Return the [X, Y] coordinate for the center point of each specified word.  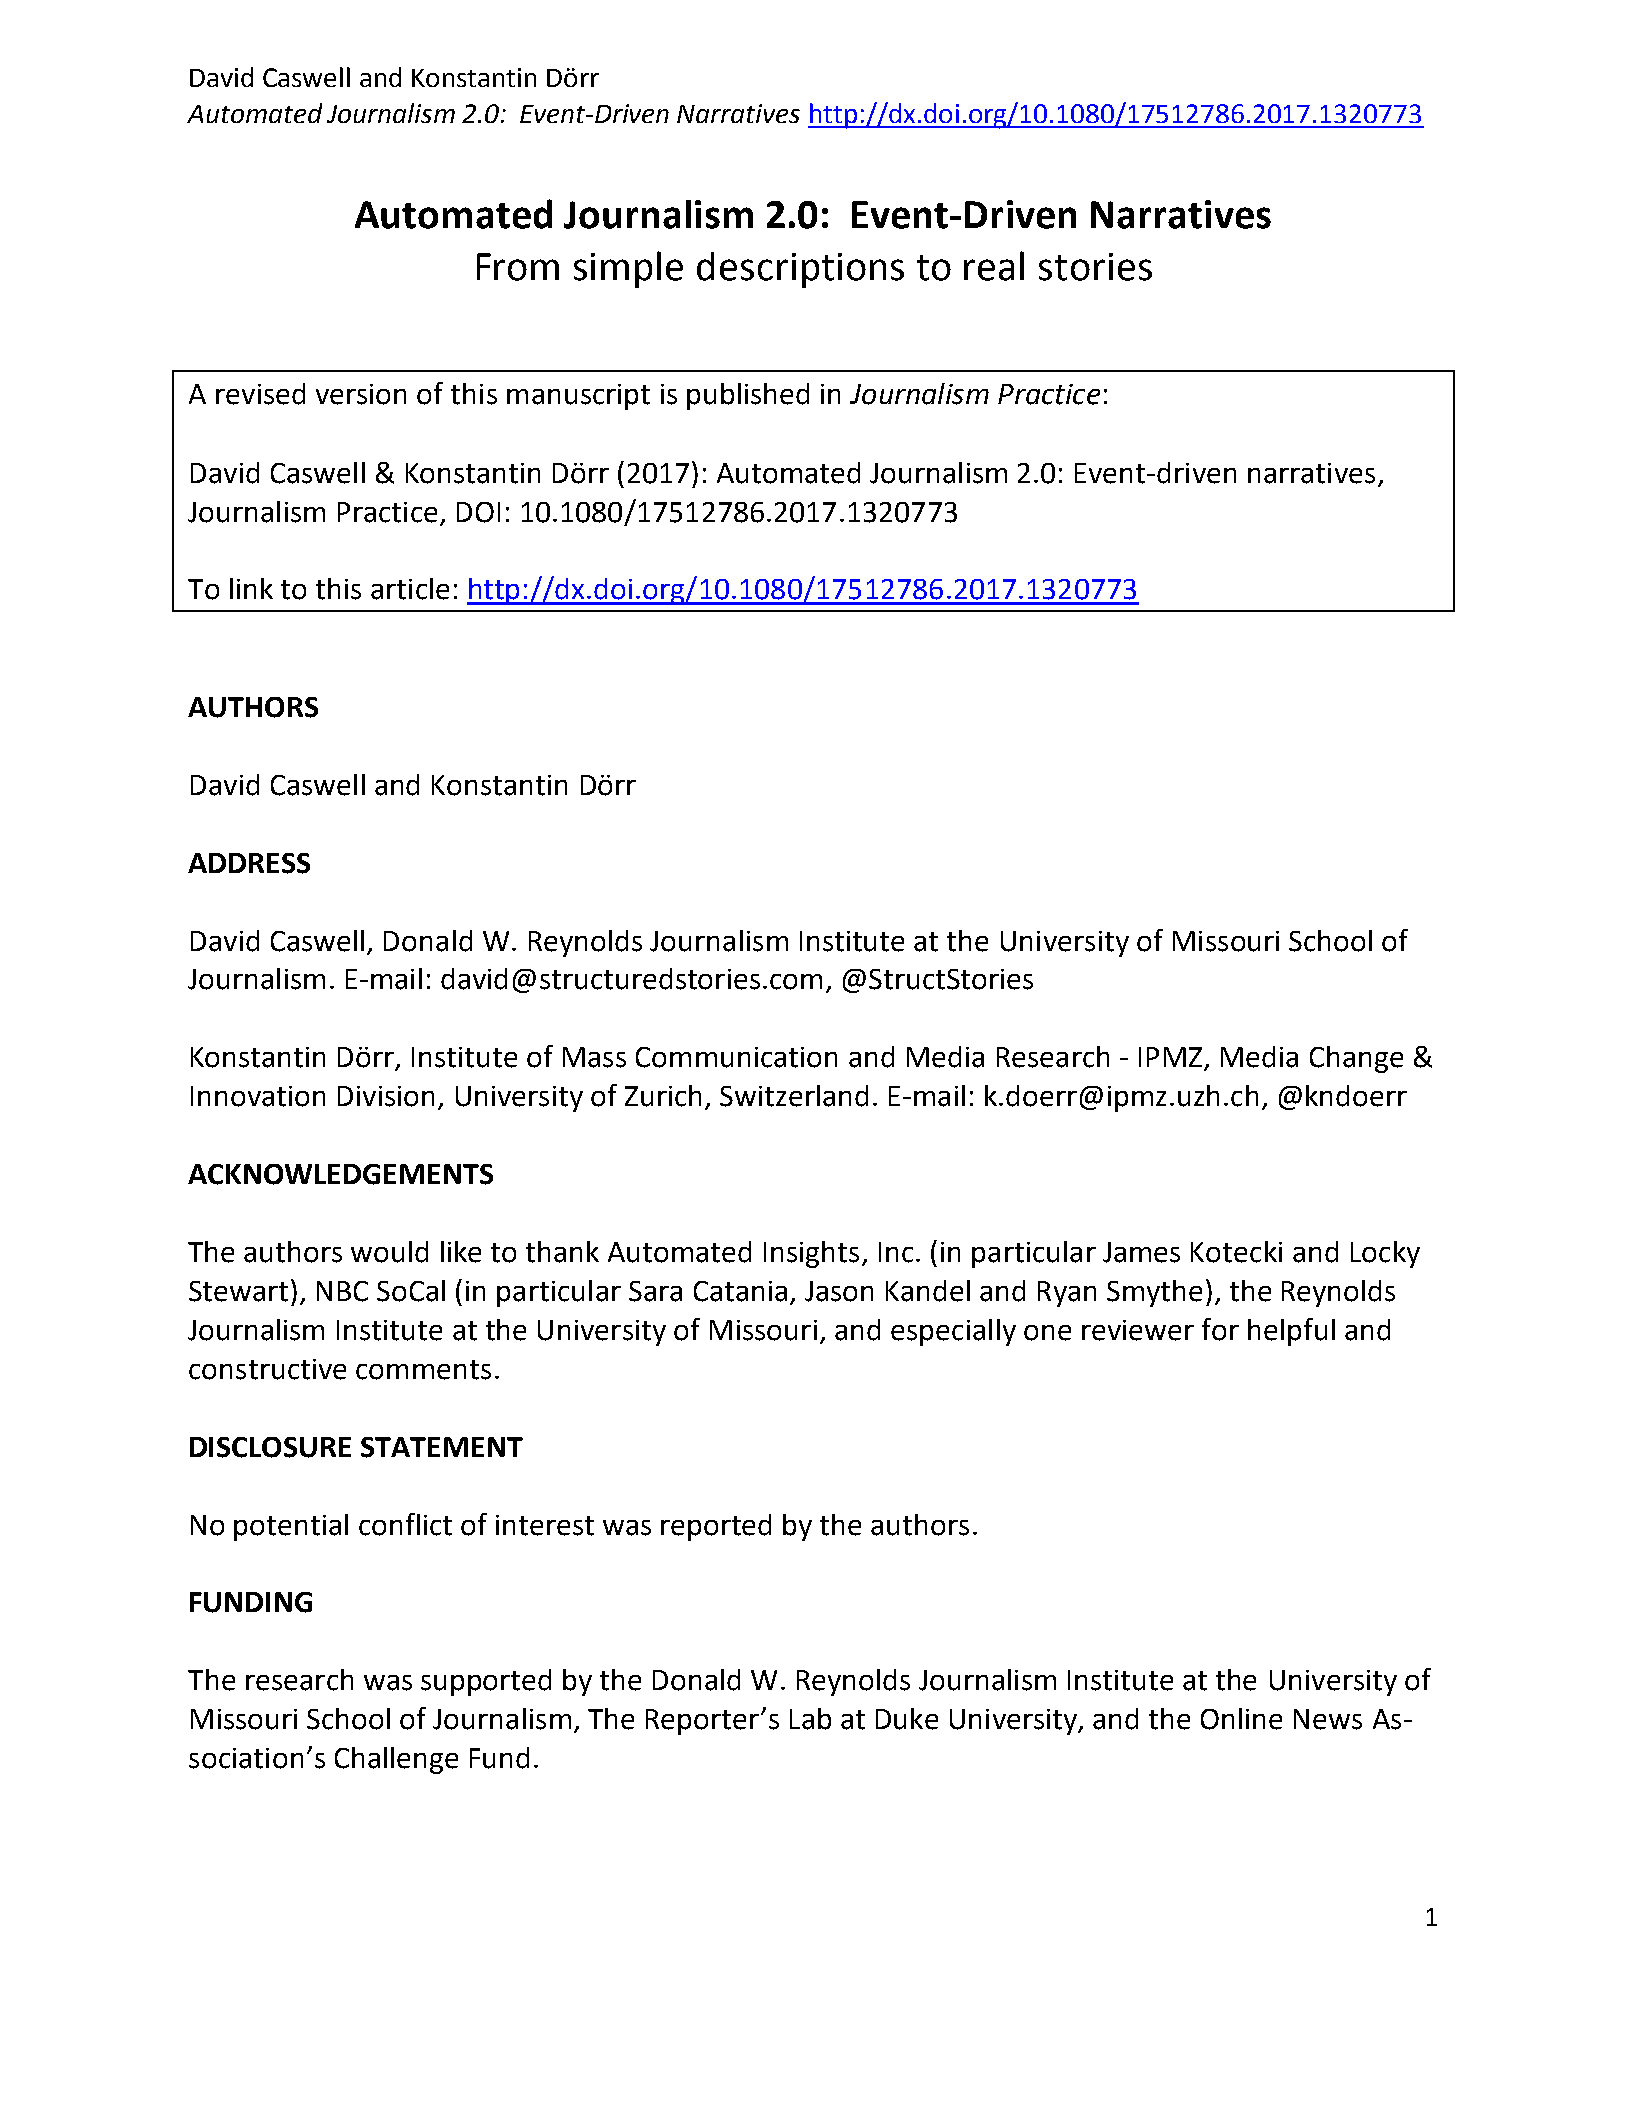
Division [386, 1096]
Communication [736, 1057]
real [994, 266]
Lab [810, 1719]
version [361, 394]
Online [1241, 1719]
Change [1356, 1059]
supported [486, 1682]
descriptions [800, 270]
